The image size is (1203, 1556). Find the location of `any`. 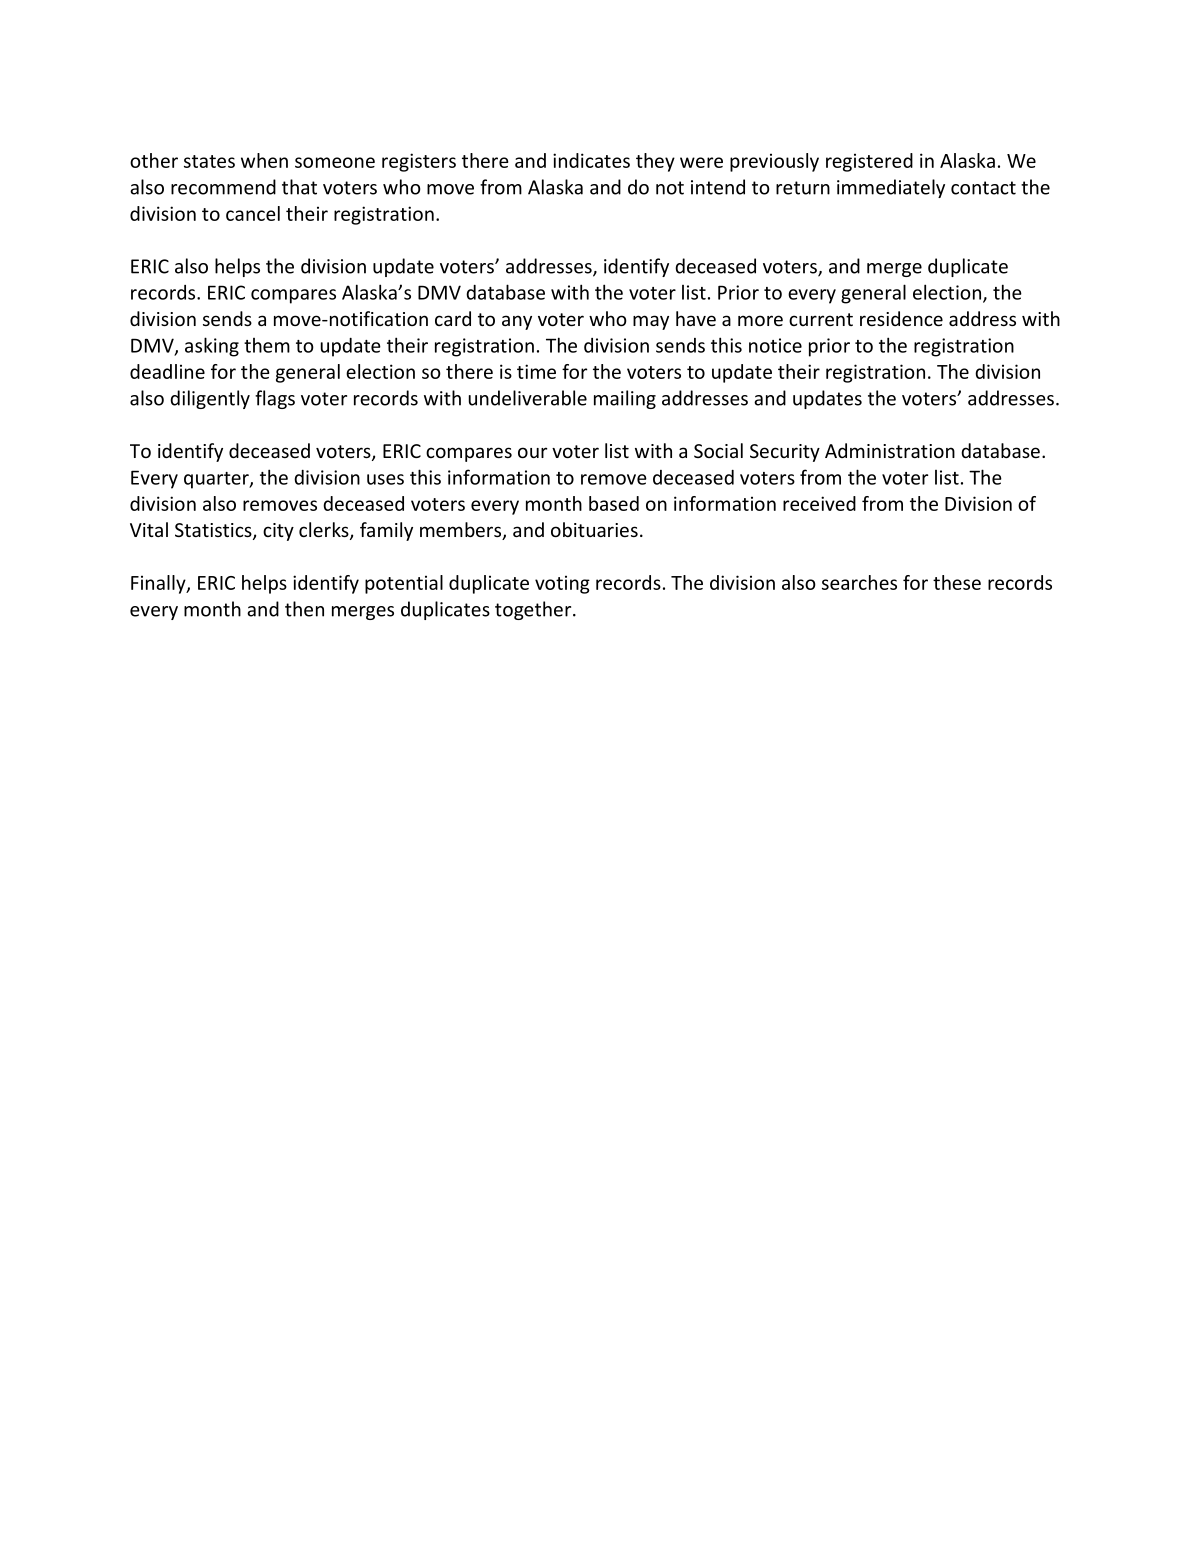

any is located at coordinates (517, 322).
